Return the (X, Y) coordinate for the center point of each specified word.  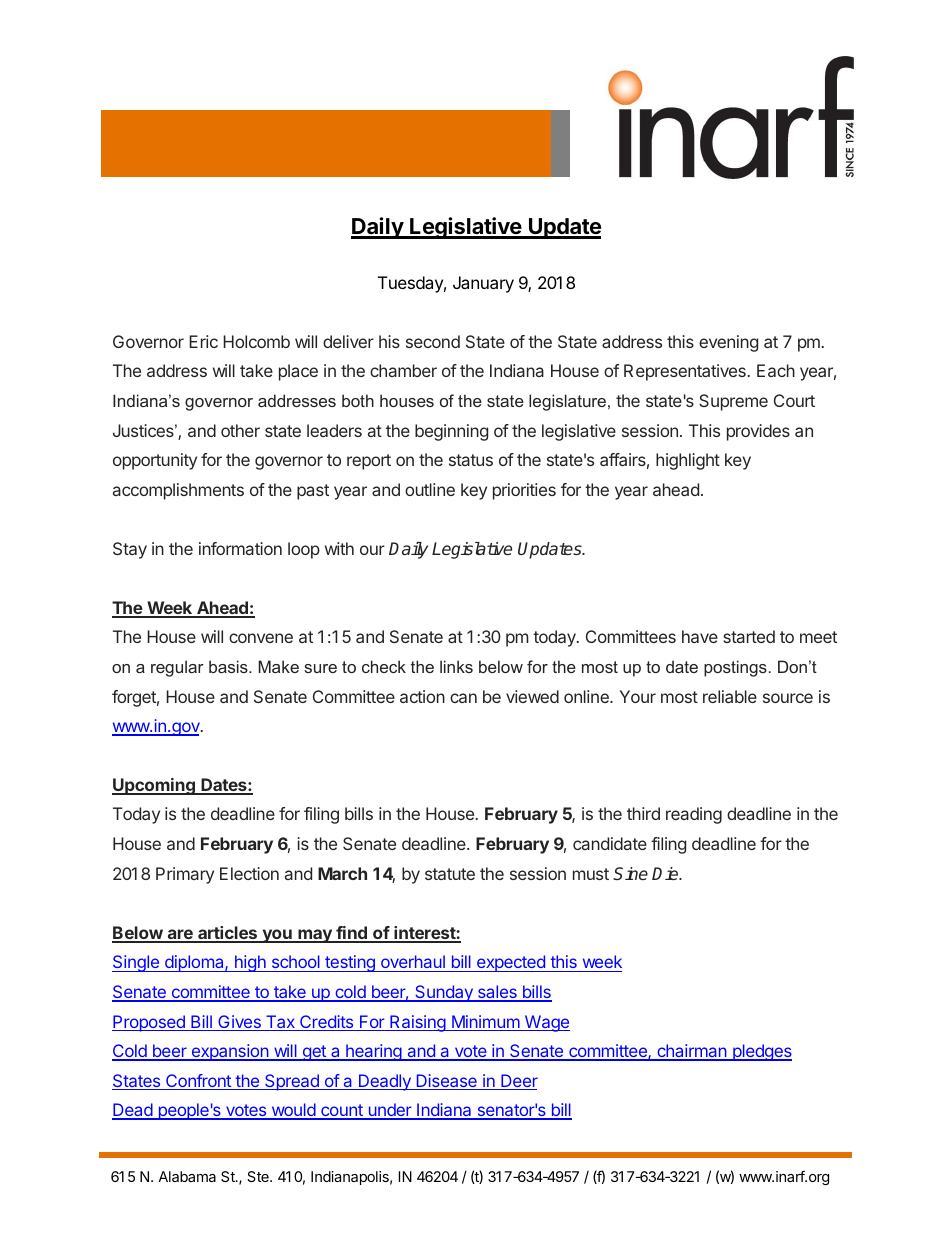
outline (430, 489)
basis (229, 666)
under (390, 1111)
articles (228, 934)
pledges (761, 1052)
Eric (203, 341)
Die (666, 873)
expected (511, 963)
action (422, 696)
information (240, 548)
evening (728, 343)
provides (758, 432)
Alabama (187, 1176)
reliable (730, 696)
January (483, 284)
